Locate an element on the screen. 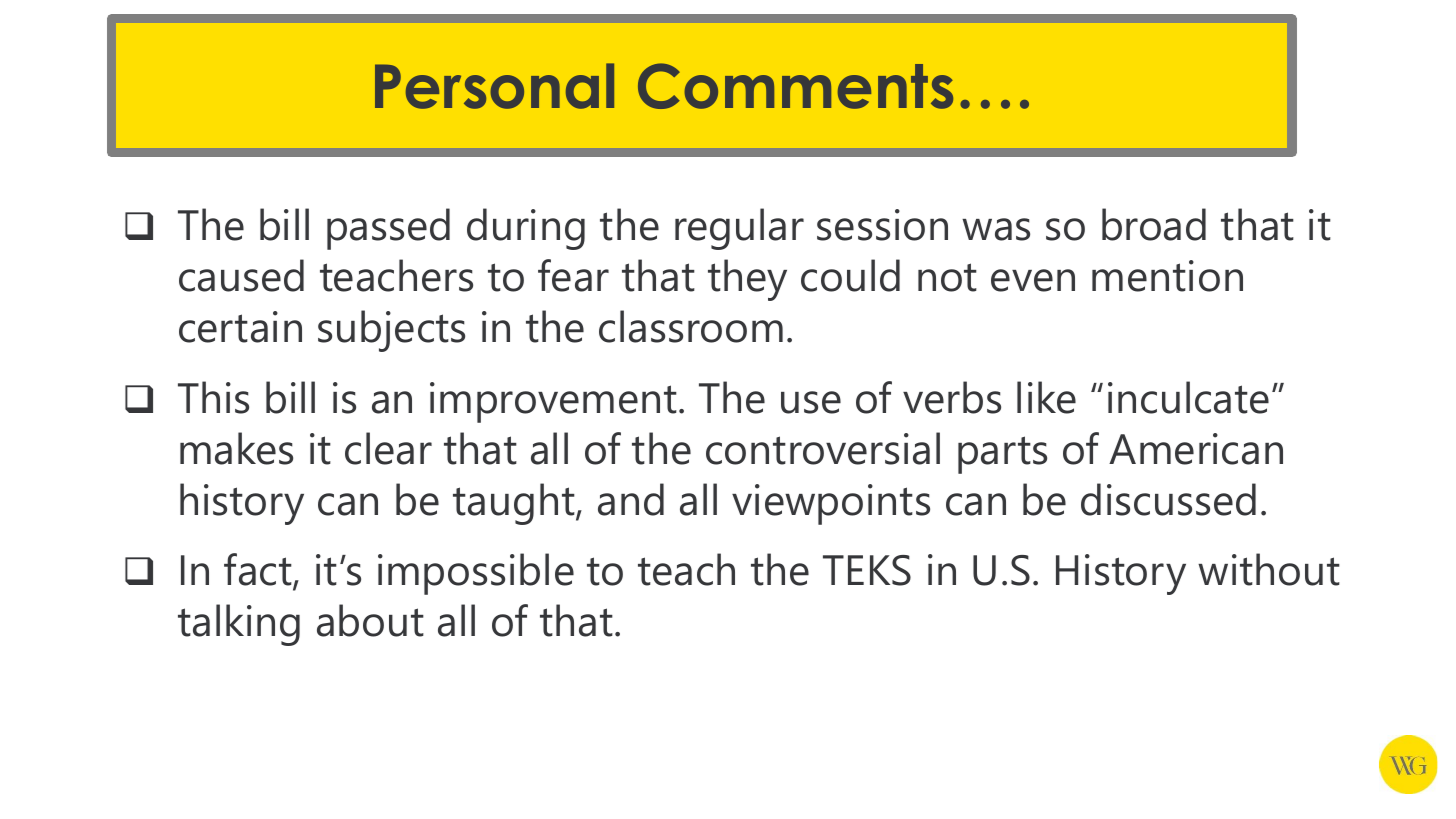 Image resolution: width=1456 pixels, height=819 pixels. inculcate is located at coordinates (1188, 397).
